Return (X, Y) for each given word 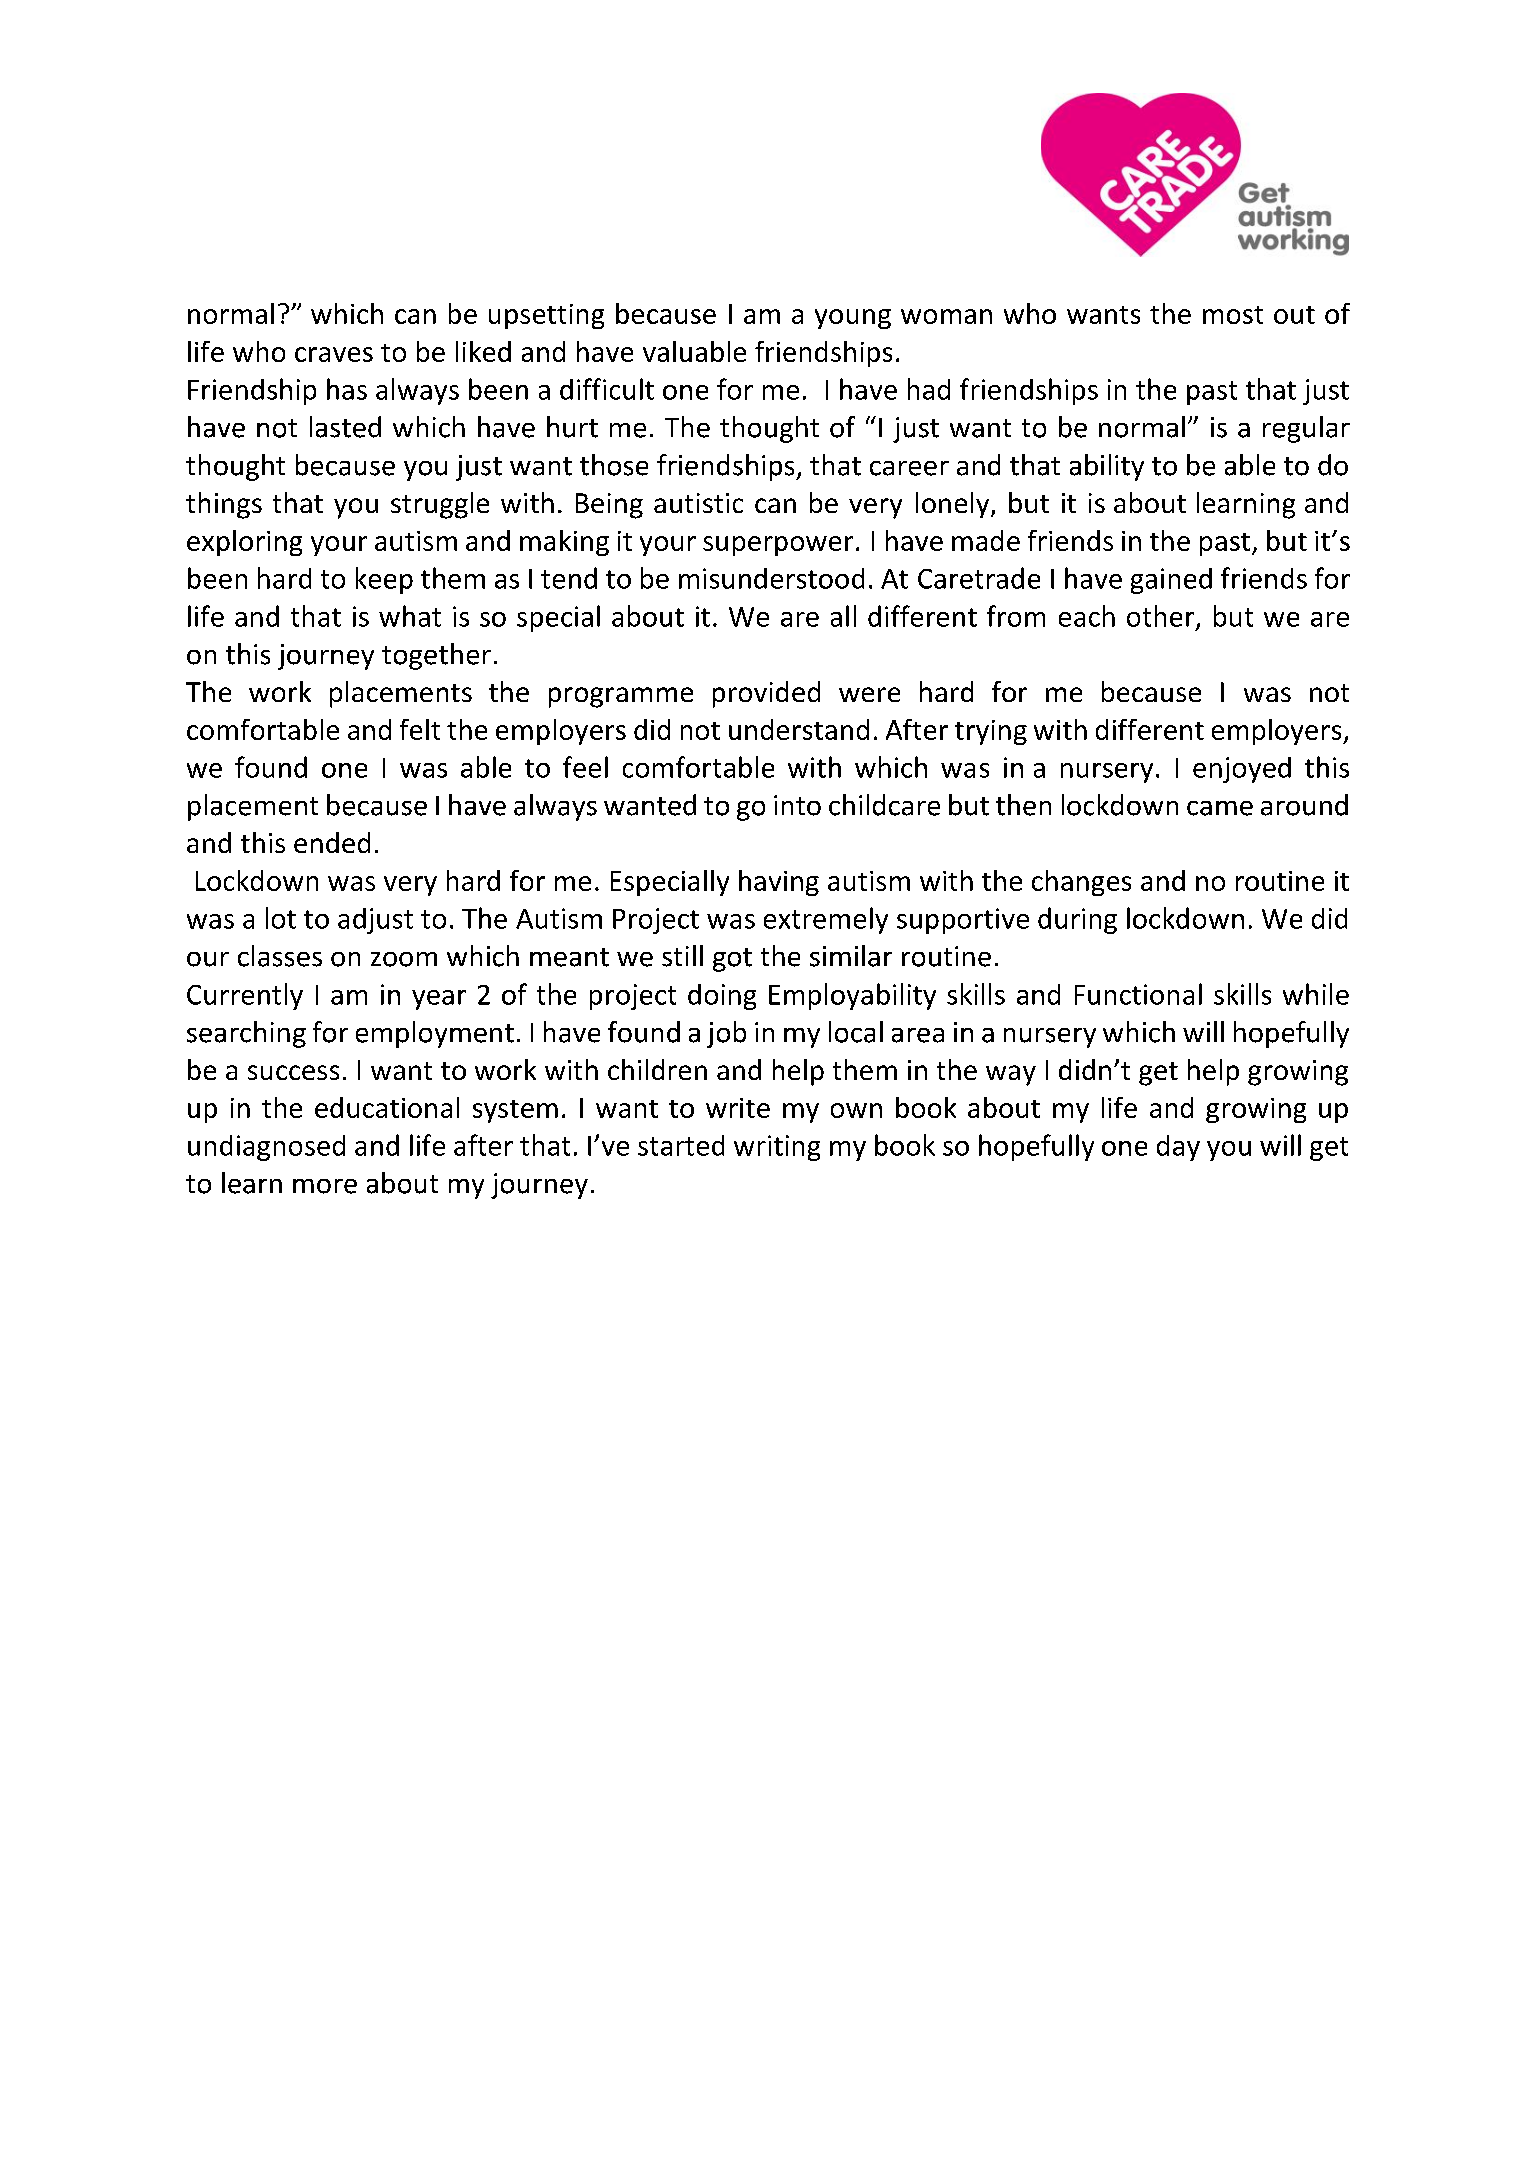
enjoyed (1242, 770)
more (325, 1186)
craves (334, 354)
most (1233, 315)
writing (777, 1148)
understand (799, 729)
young (853, 319)
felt (420, 729)
